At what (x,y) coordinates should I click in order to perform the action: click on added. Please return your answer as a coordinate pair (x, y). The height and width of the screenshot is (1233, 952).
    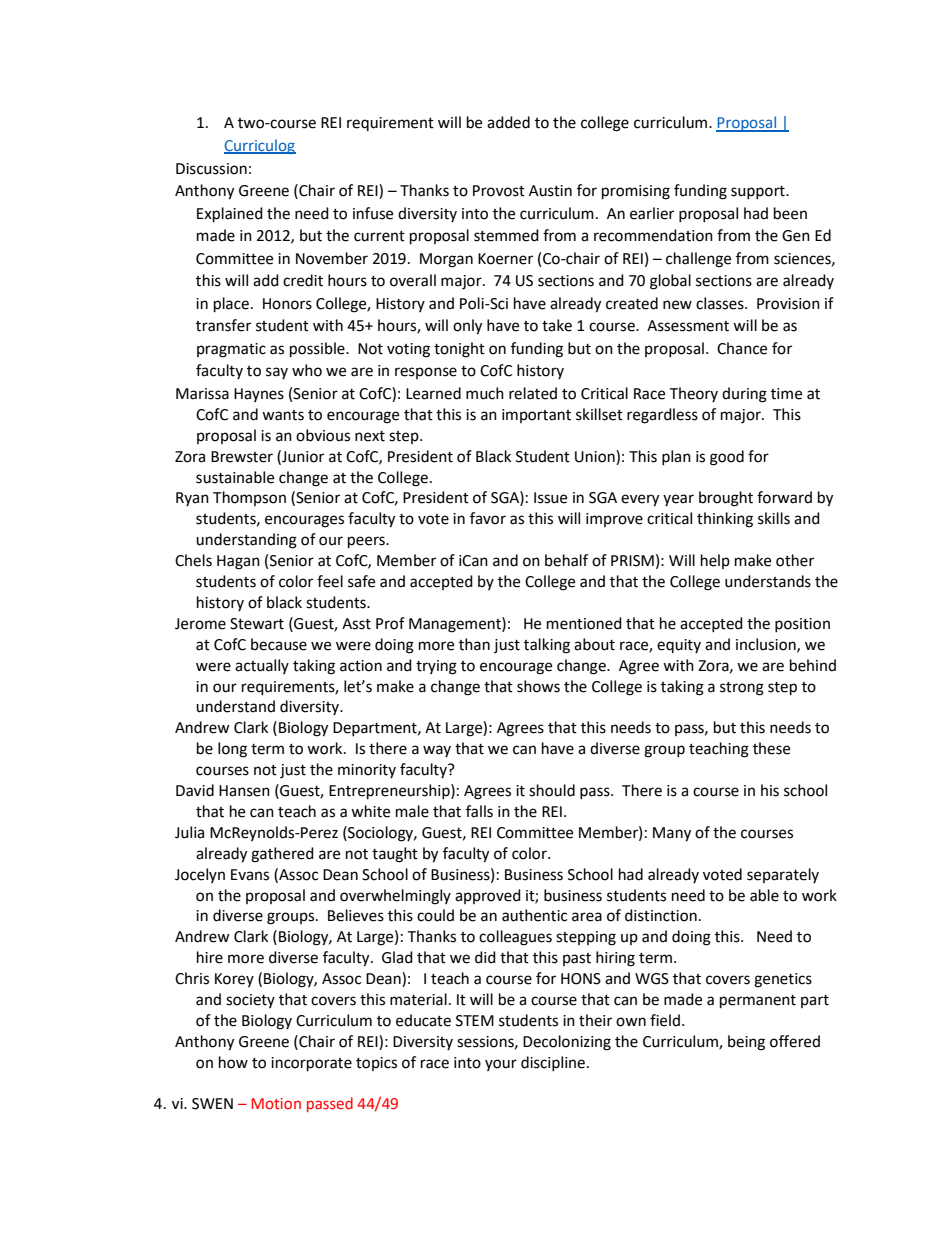
    Looking at the image, I should click on (508, 122).
